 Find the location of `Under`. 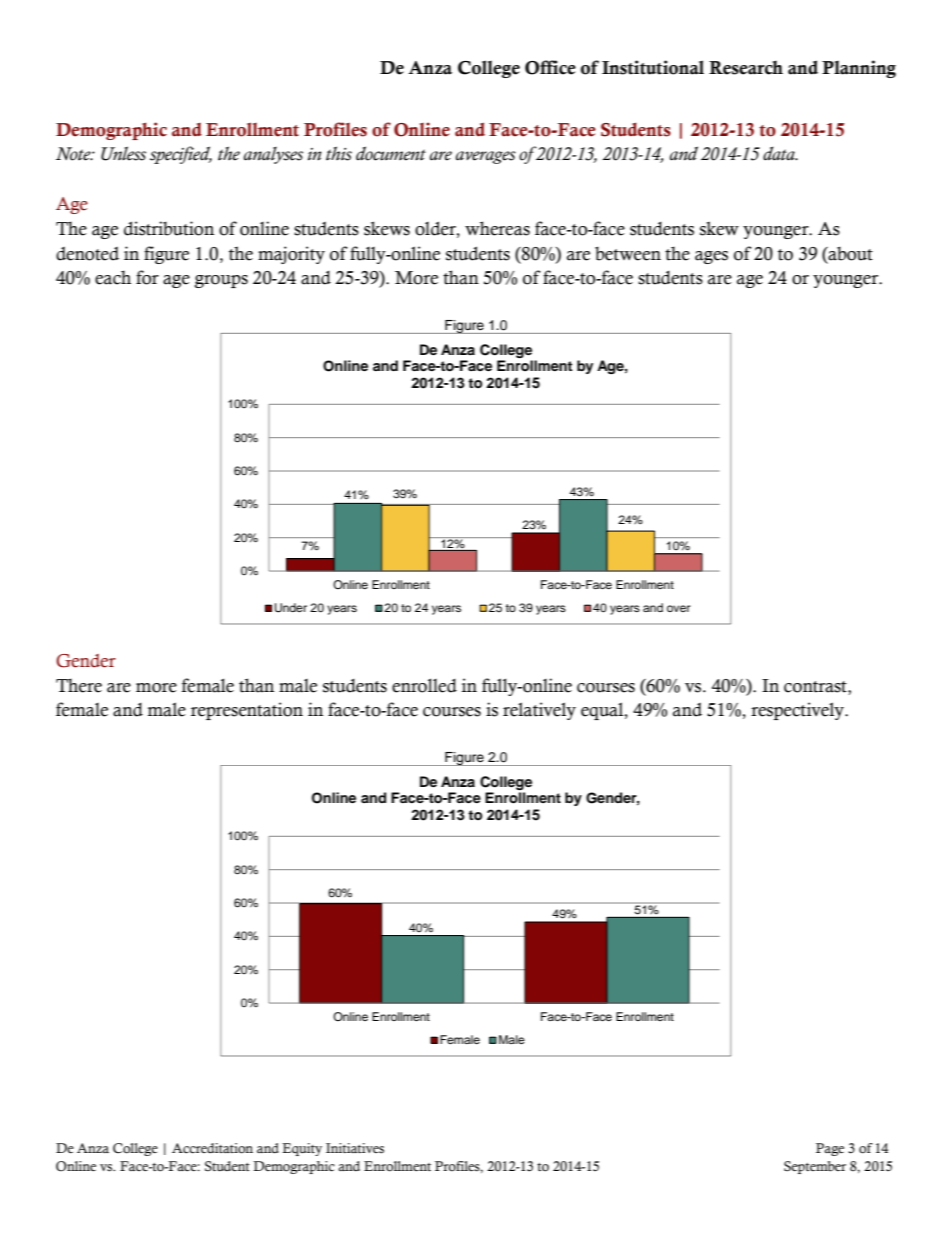

Under is located at coordinates (291, 608).
